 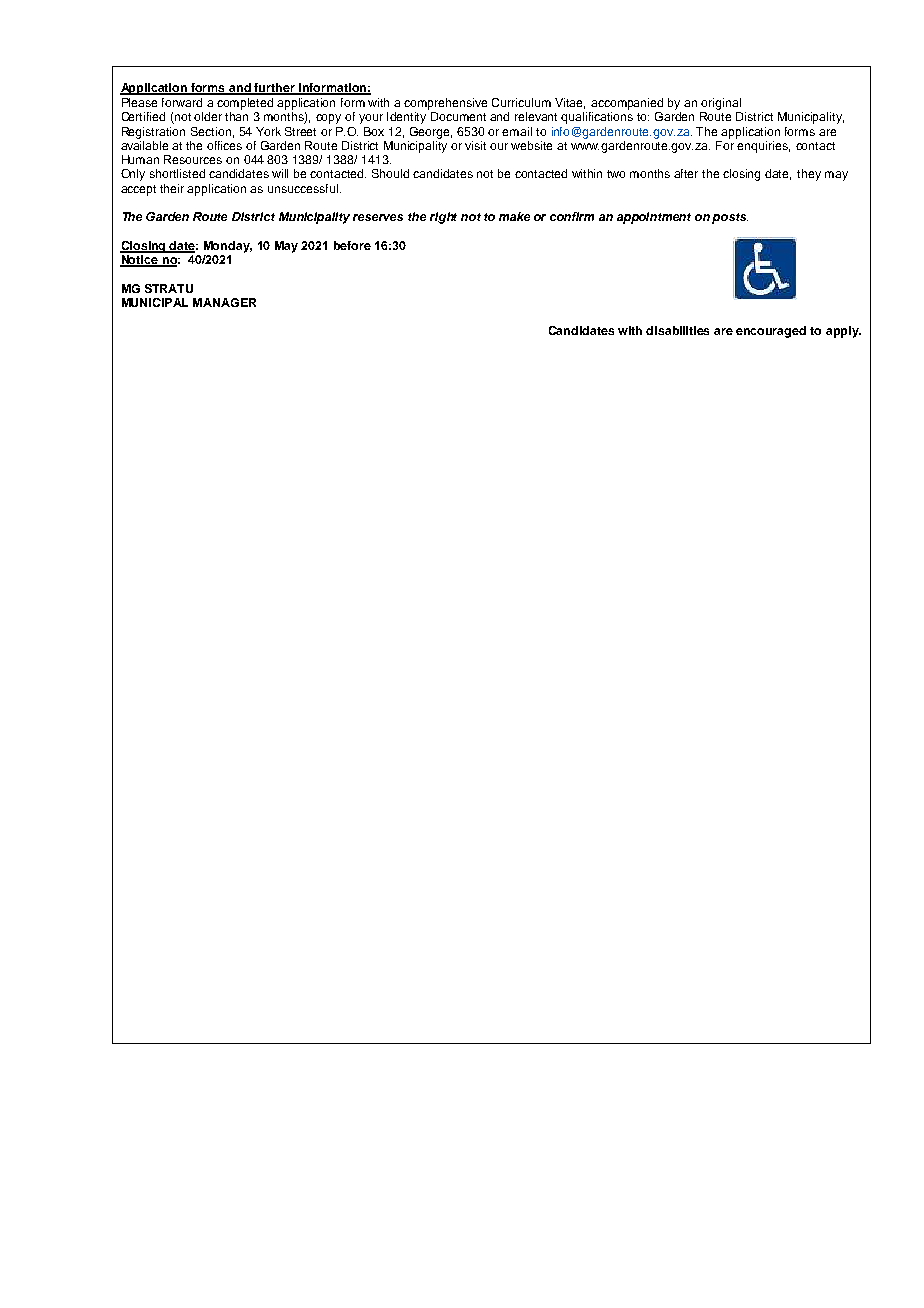 What do you see at coordinates (721, 104) in the image?
I see `original` at bounding box center [721, 104].
